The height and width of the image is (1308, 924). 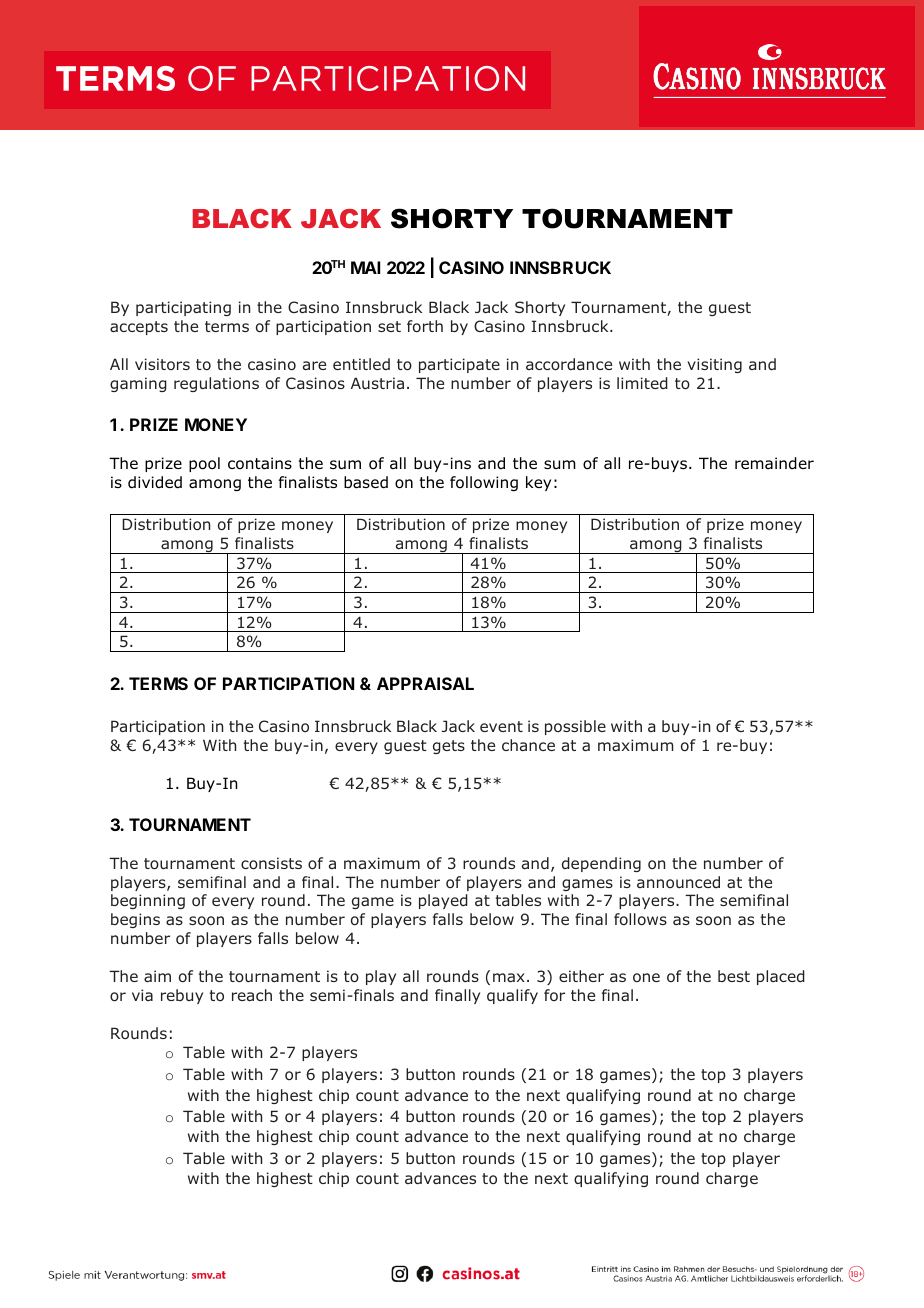 I want to click on possible, so click(x=575, y=727).
